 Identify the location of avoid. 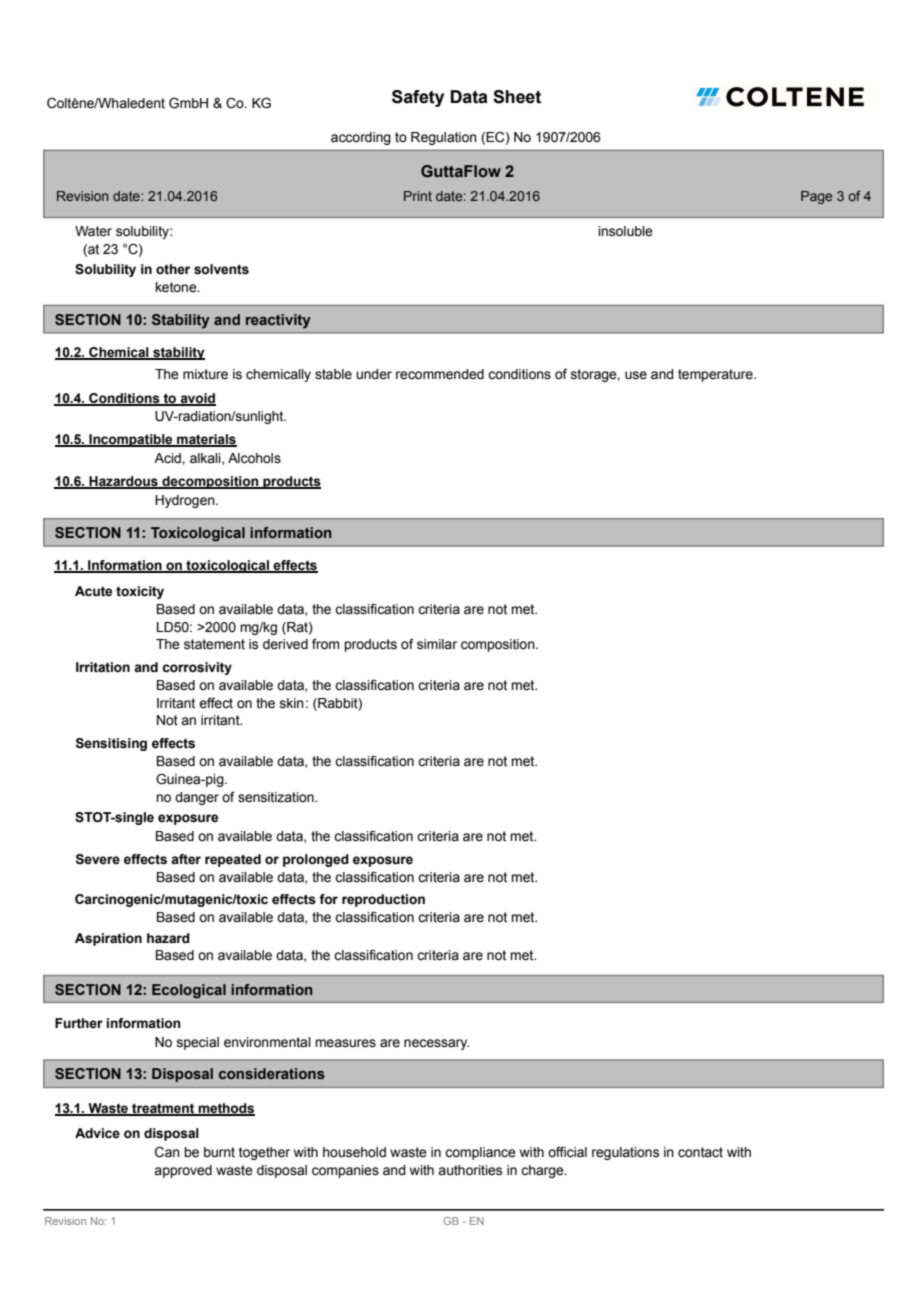
(197, 399).
